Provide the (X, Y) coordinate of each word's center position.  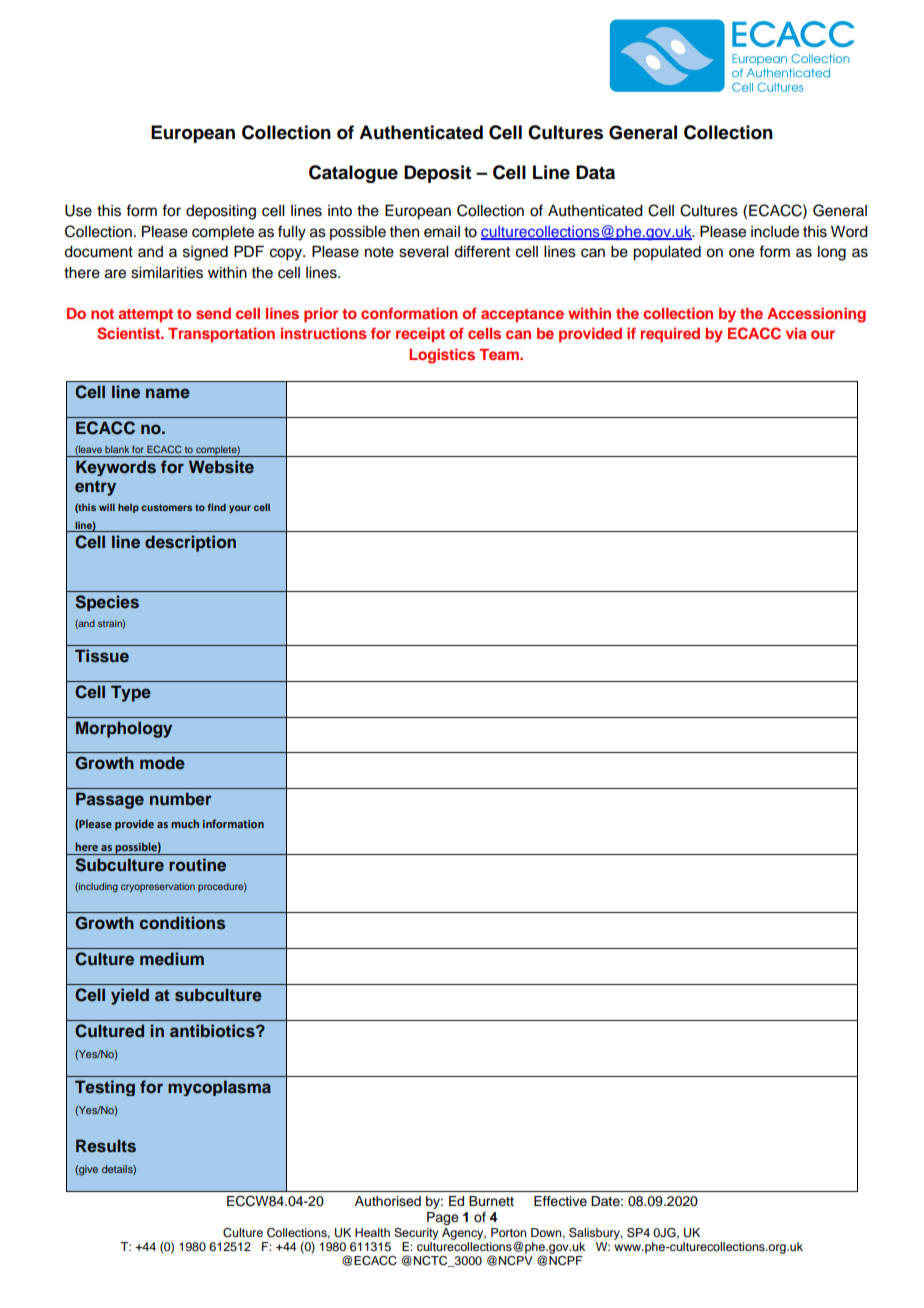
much (185, 823)
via (796, 333)
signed (205, 253)
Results (106, 1146)
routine (197, 864)
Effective (560, 1201)
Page (443, 1218)
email (442, 232)
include (775, 232)
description (190, 543)
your (240, 509)
